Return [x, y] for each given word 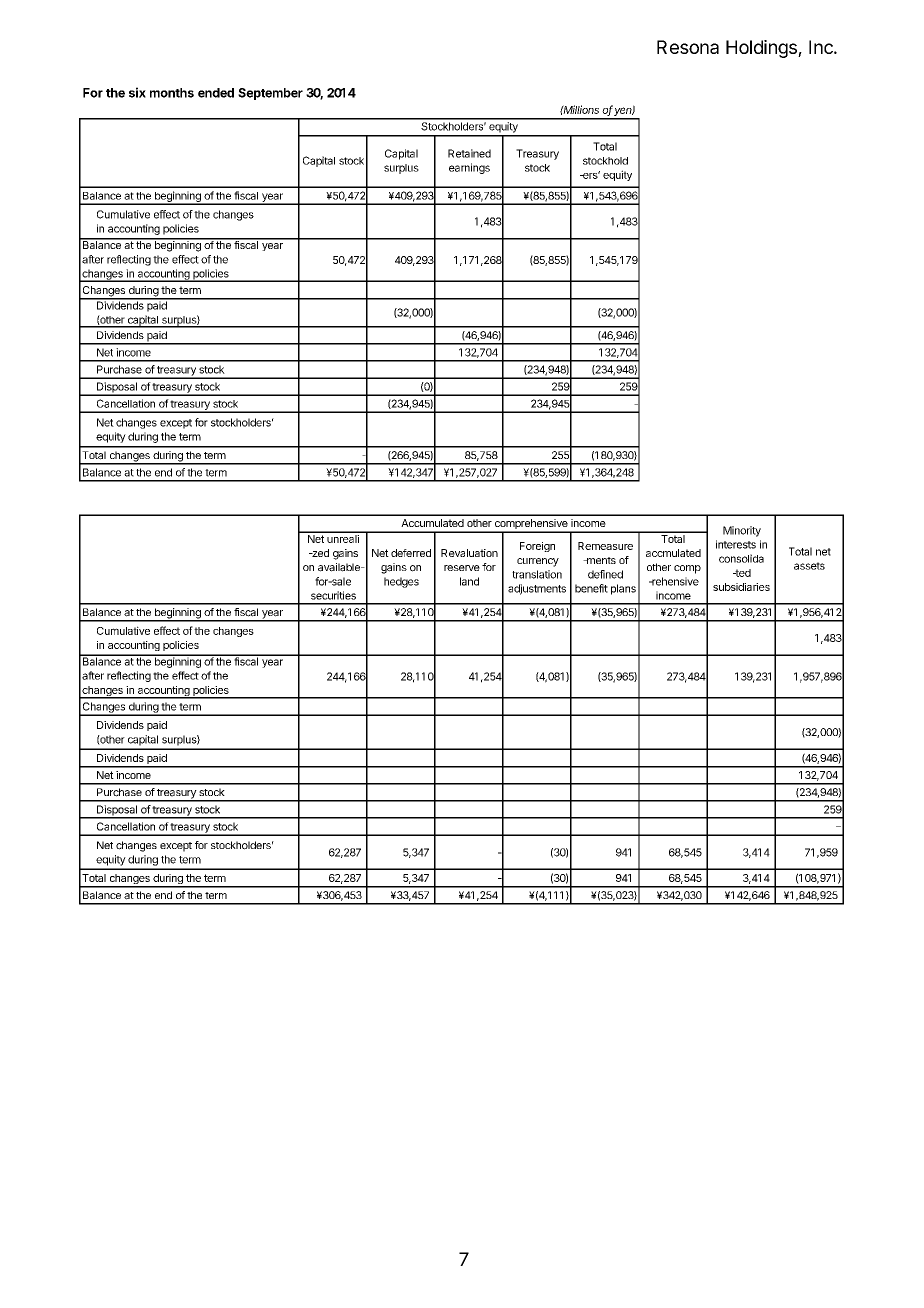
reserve [462, 568]
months [172, 93]
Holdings [762, 49]
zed [319, 553]
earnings [469, 168]
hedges [401, 582]
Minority [742, 531]
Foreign [537, 547]
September [270, 94]
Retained [469, 153]
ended [216, 93]
